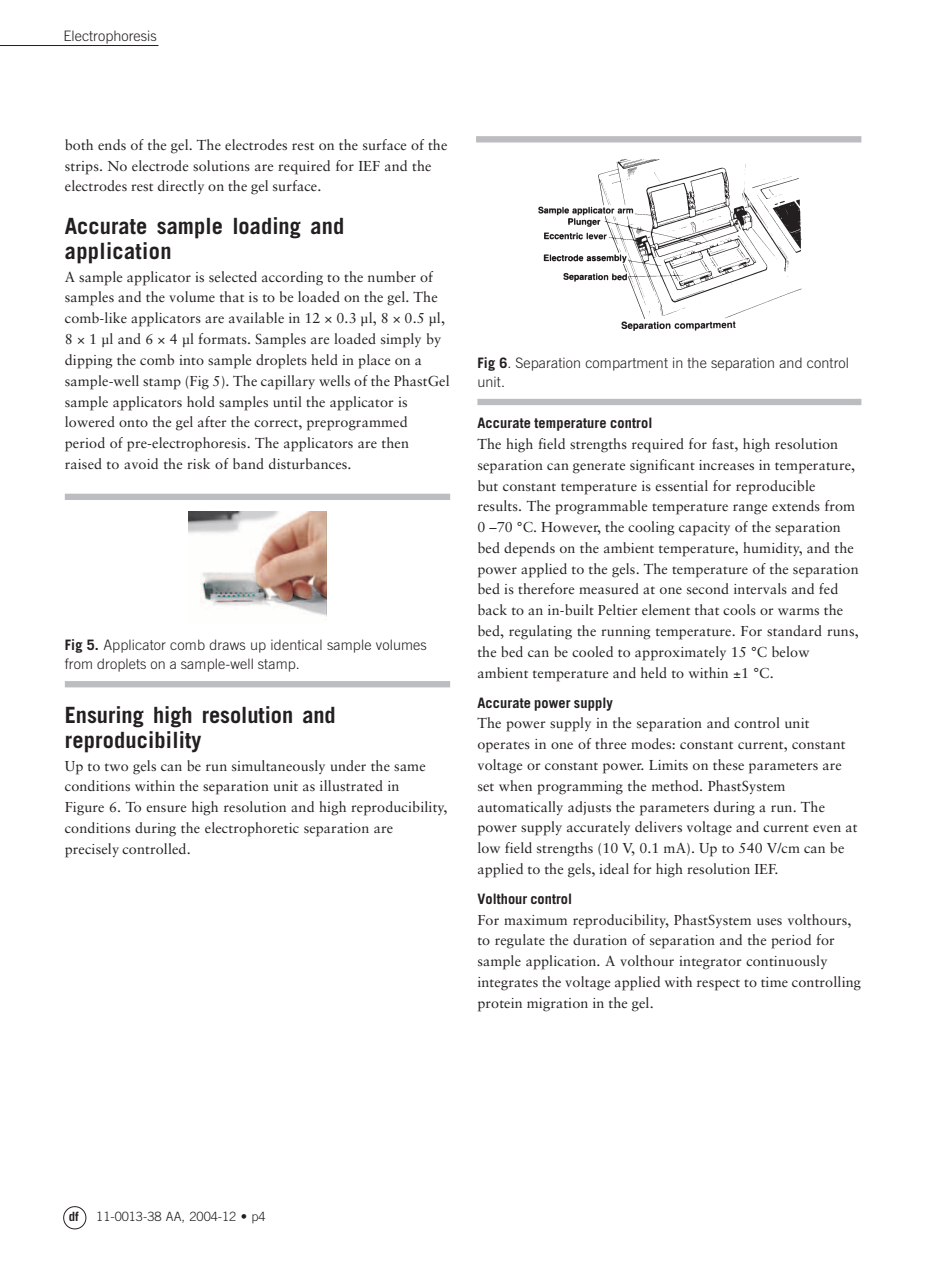 Image resolution: width=952 pixels, height=1270 pixels. I want to click on increases, so click(726, 465).
